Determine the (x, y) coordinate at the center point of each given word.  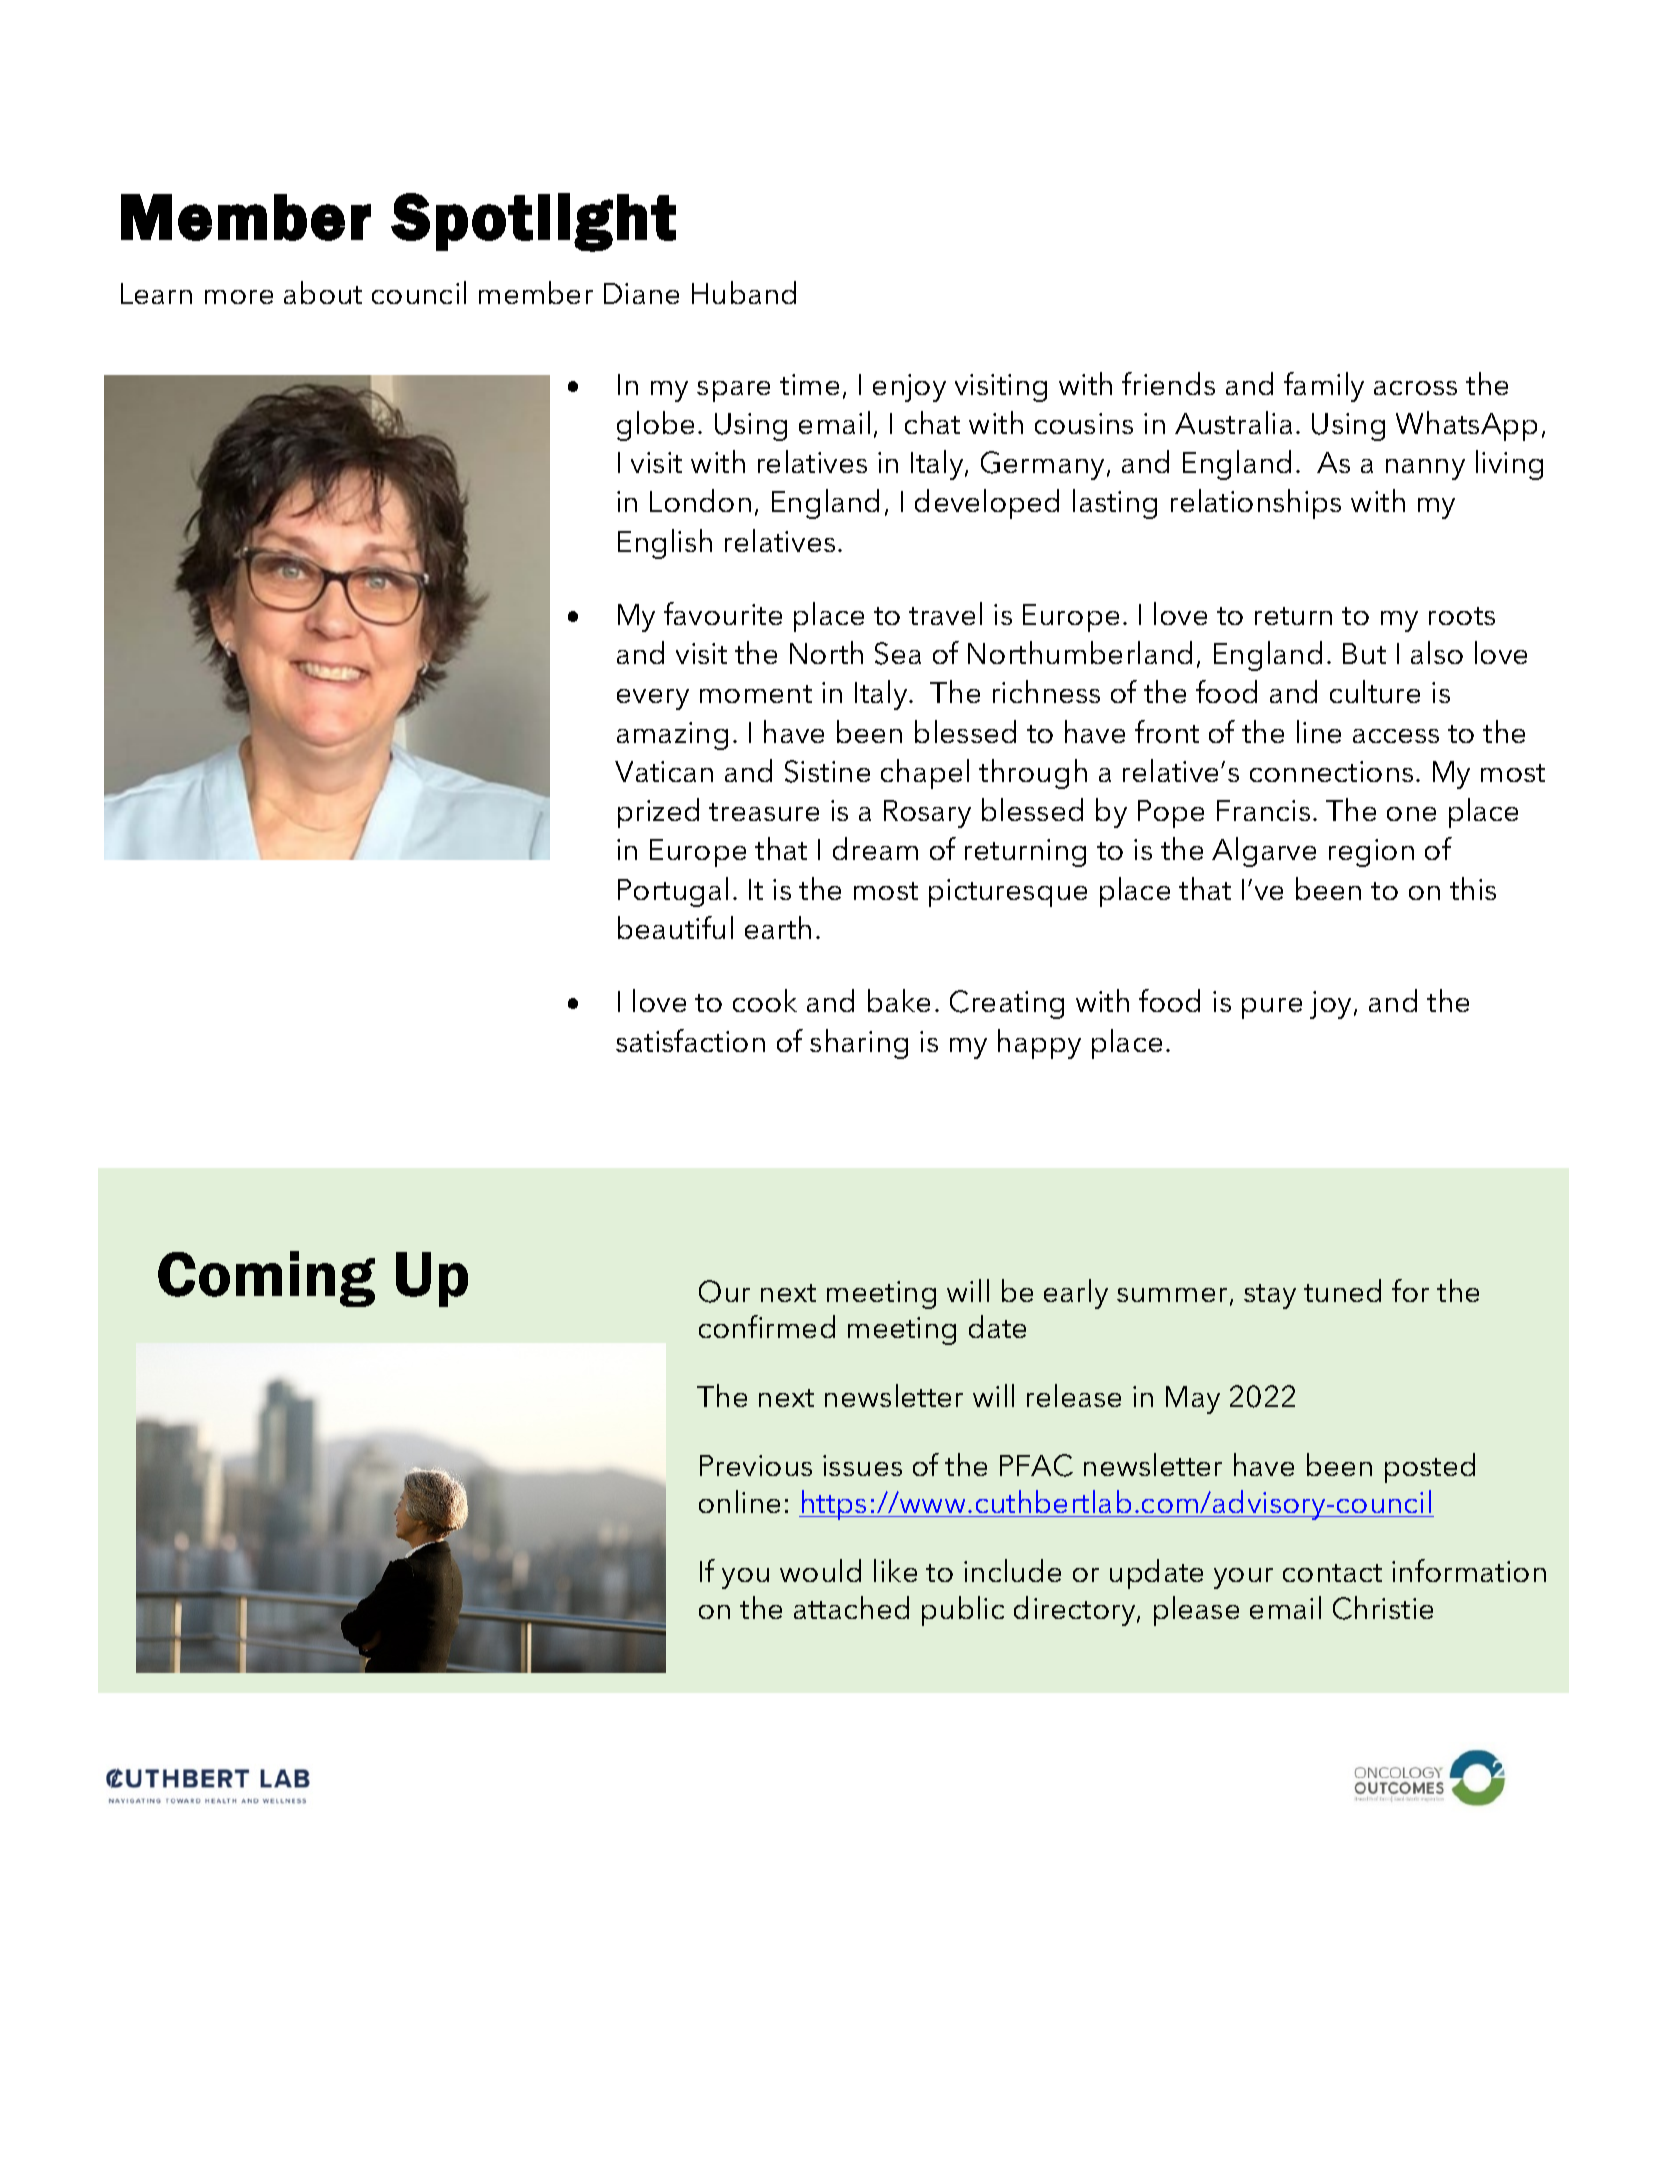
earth (778, 927)
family (1324, 387)
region (1371, 853)
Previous (756, 1465)
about (323, 292)
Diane (641, 293)
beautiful (675, 927)
